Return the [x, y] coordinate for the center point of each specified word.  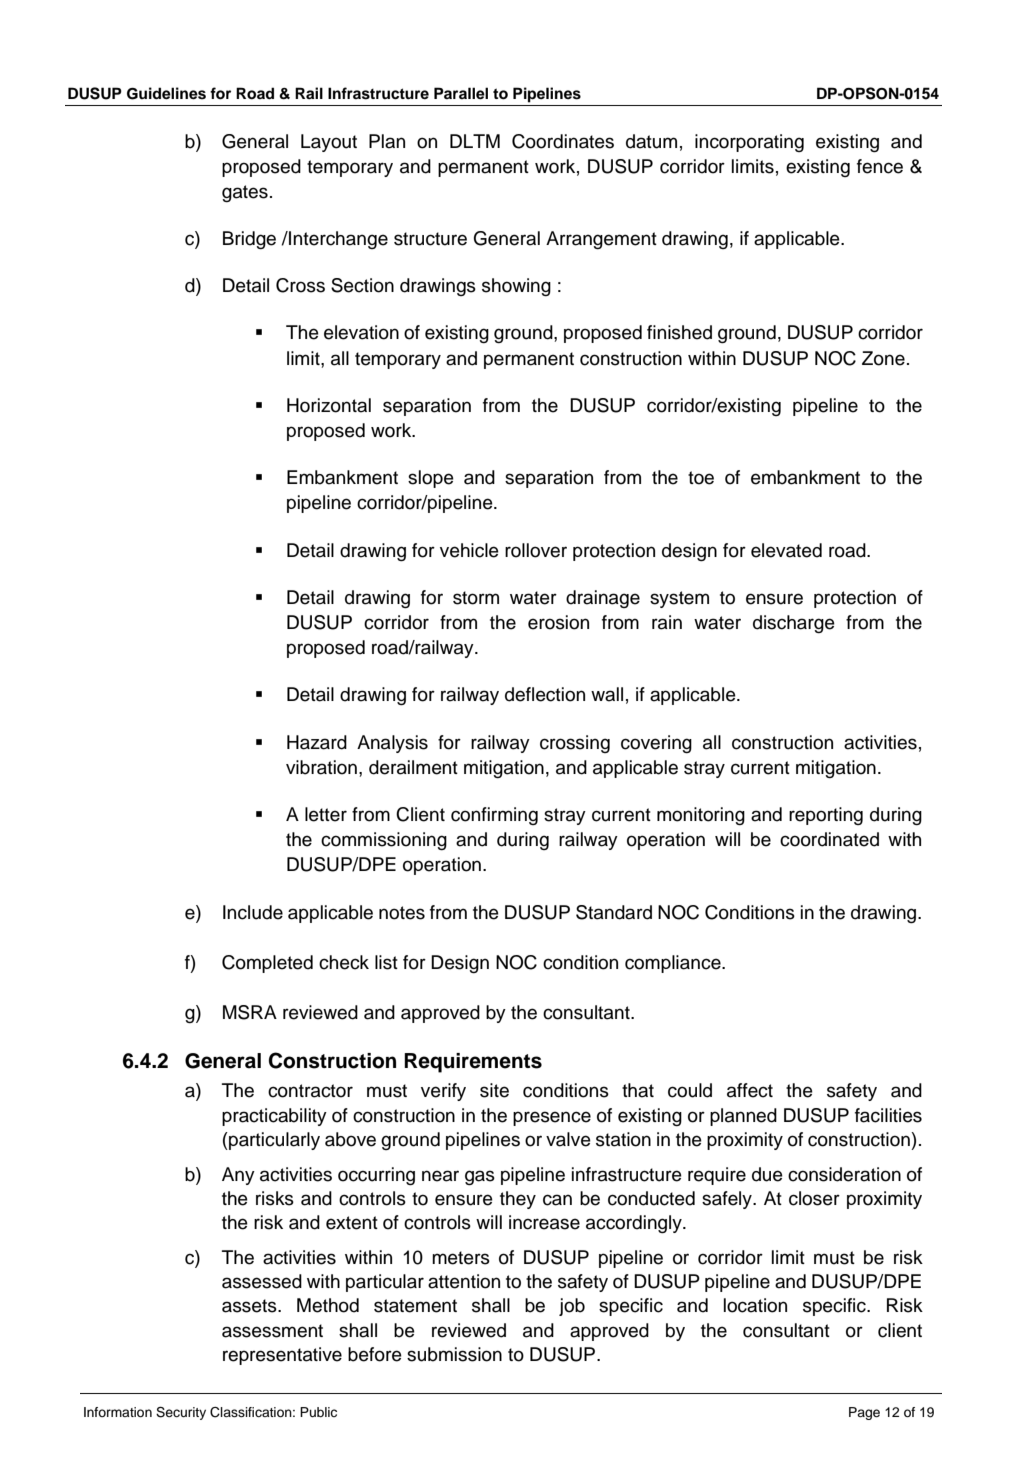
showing [516, 287]
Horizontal [329, 405]
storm [476, 598]
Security [181, 1413]
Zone [883, 358]
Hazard [317, 742]
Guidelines [166, 93]
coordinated [829, 839]
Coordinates [563, 141]
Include [253, 912]
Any [238, 1176]
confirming [494, 816]
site [494, 1090]
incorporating [749, 143]
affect [750, 1090]
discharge [794, 624]
